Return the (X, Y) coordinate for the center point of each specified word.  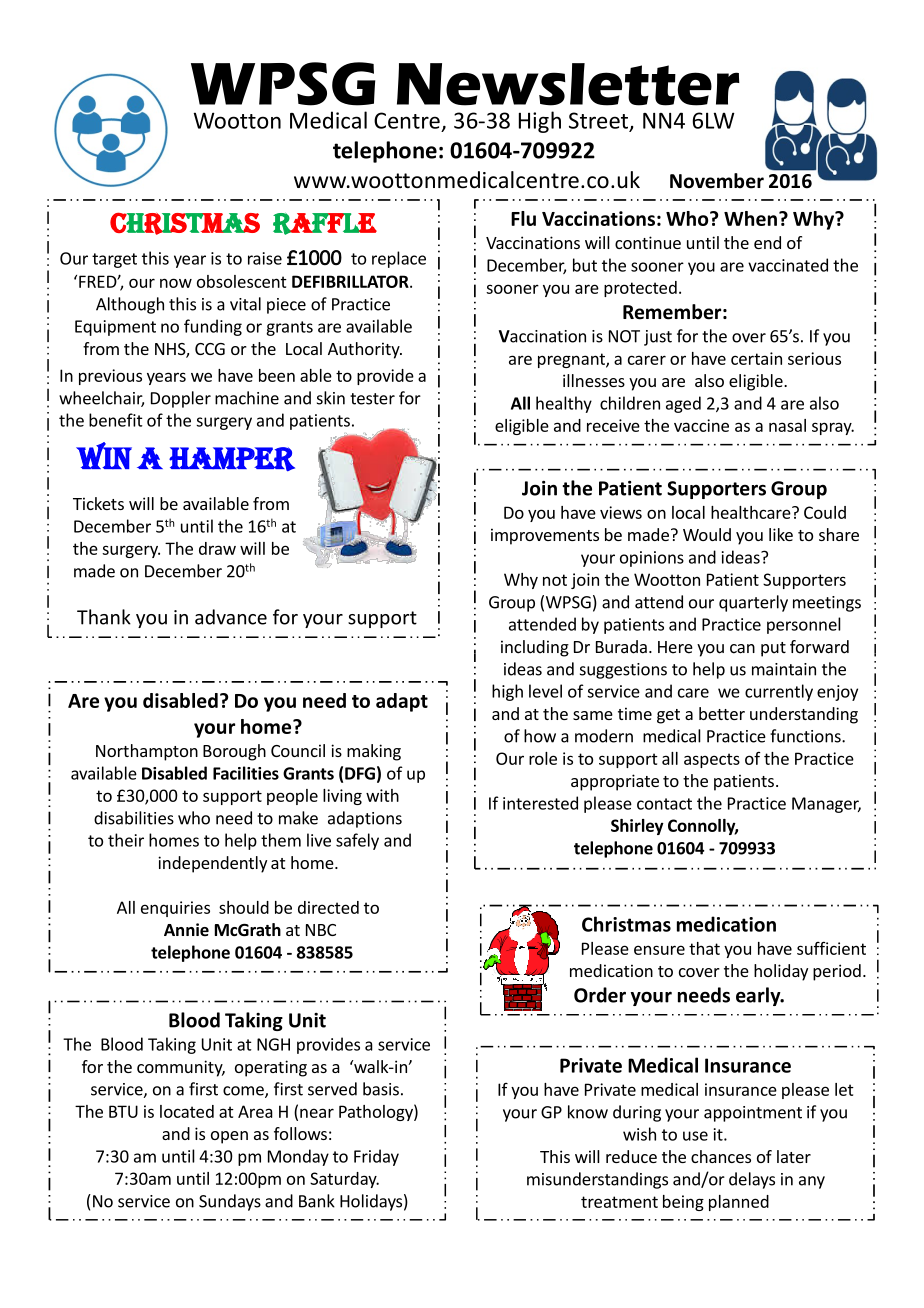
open (229, 1137)
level (545, 691)
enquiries (175, 909)
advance (231, 617)
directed (328, 907)
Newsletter (568, 84)
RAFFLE (325, 224)
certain (756, 358)
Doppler (181, 399)
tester (372, 399)
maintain (784, 669)
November (717, 181)
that (704, 948)
